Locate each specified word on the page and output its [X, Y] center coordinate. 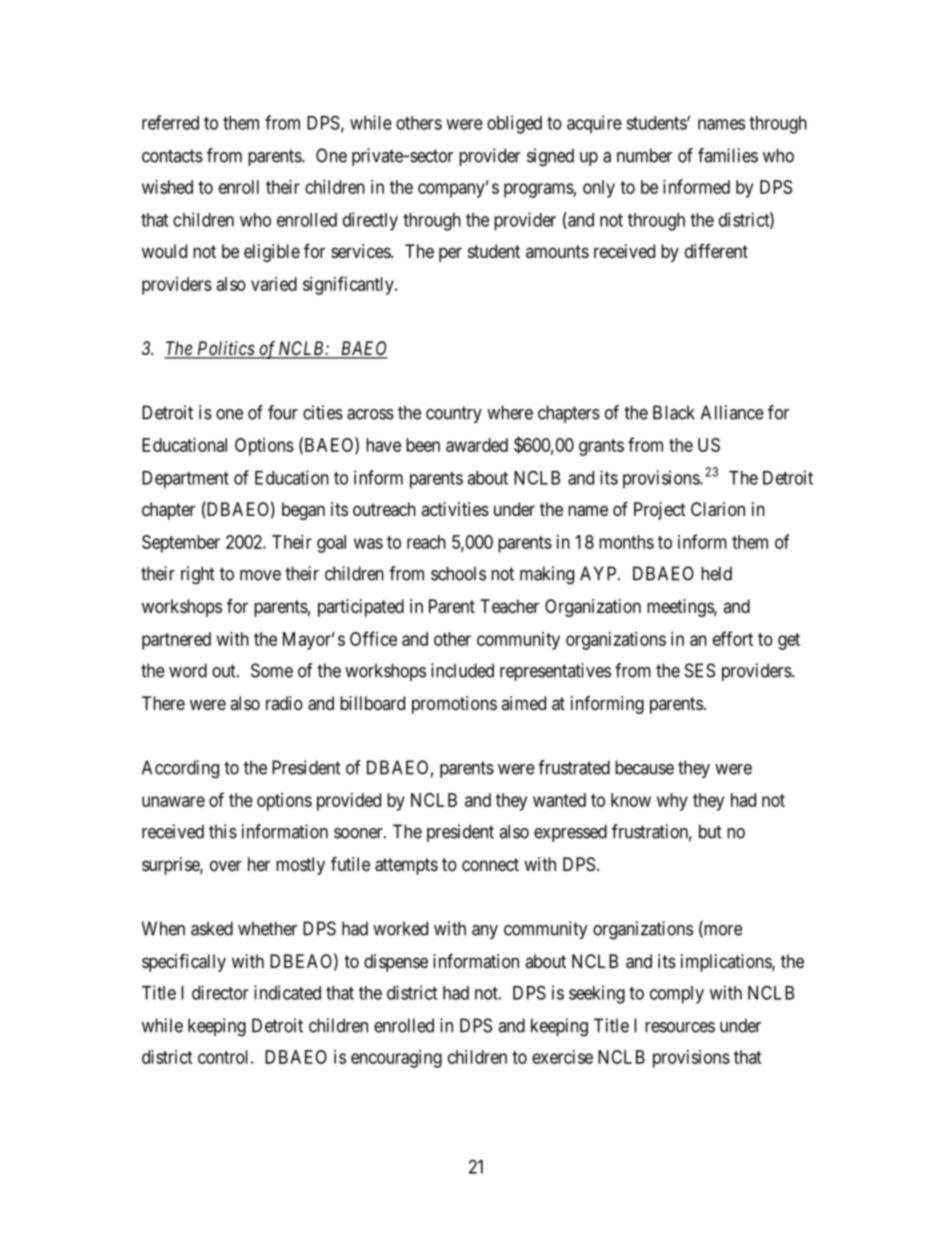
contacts [172, 156]
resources [680, 1027]
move [260, 575]
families [728, 155]
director [220, 992]
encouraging [396, 1059]
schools [458, 573]
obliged [514, 124]
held [716, 573]
